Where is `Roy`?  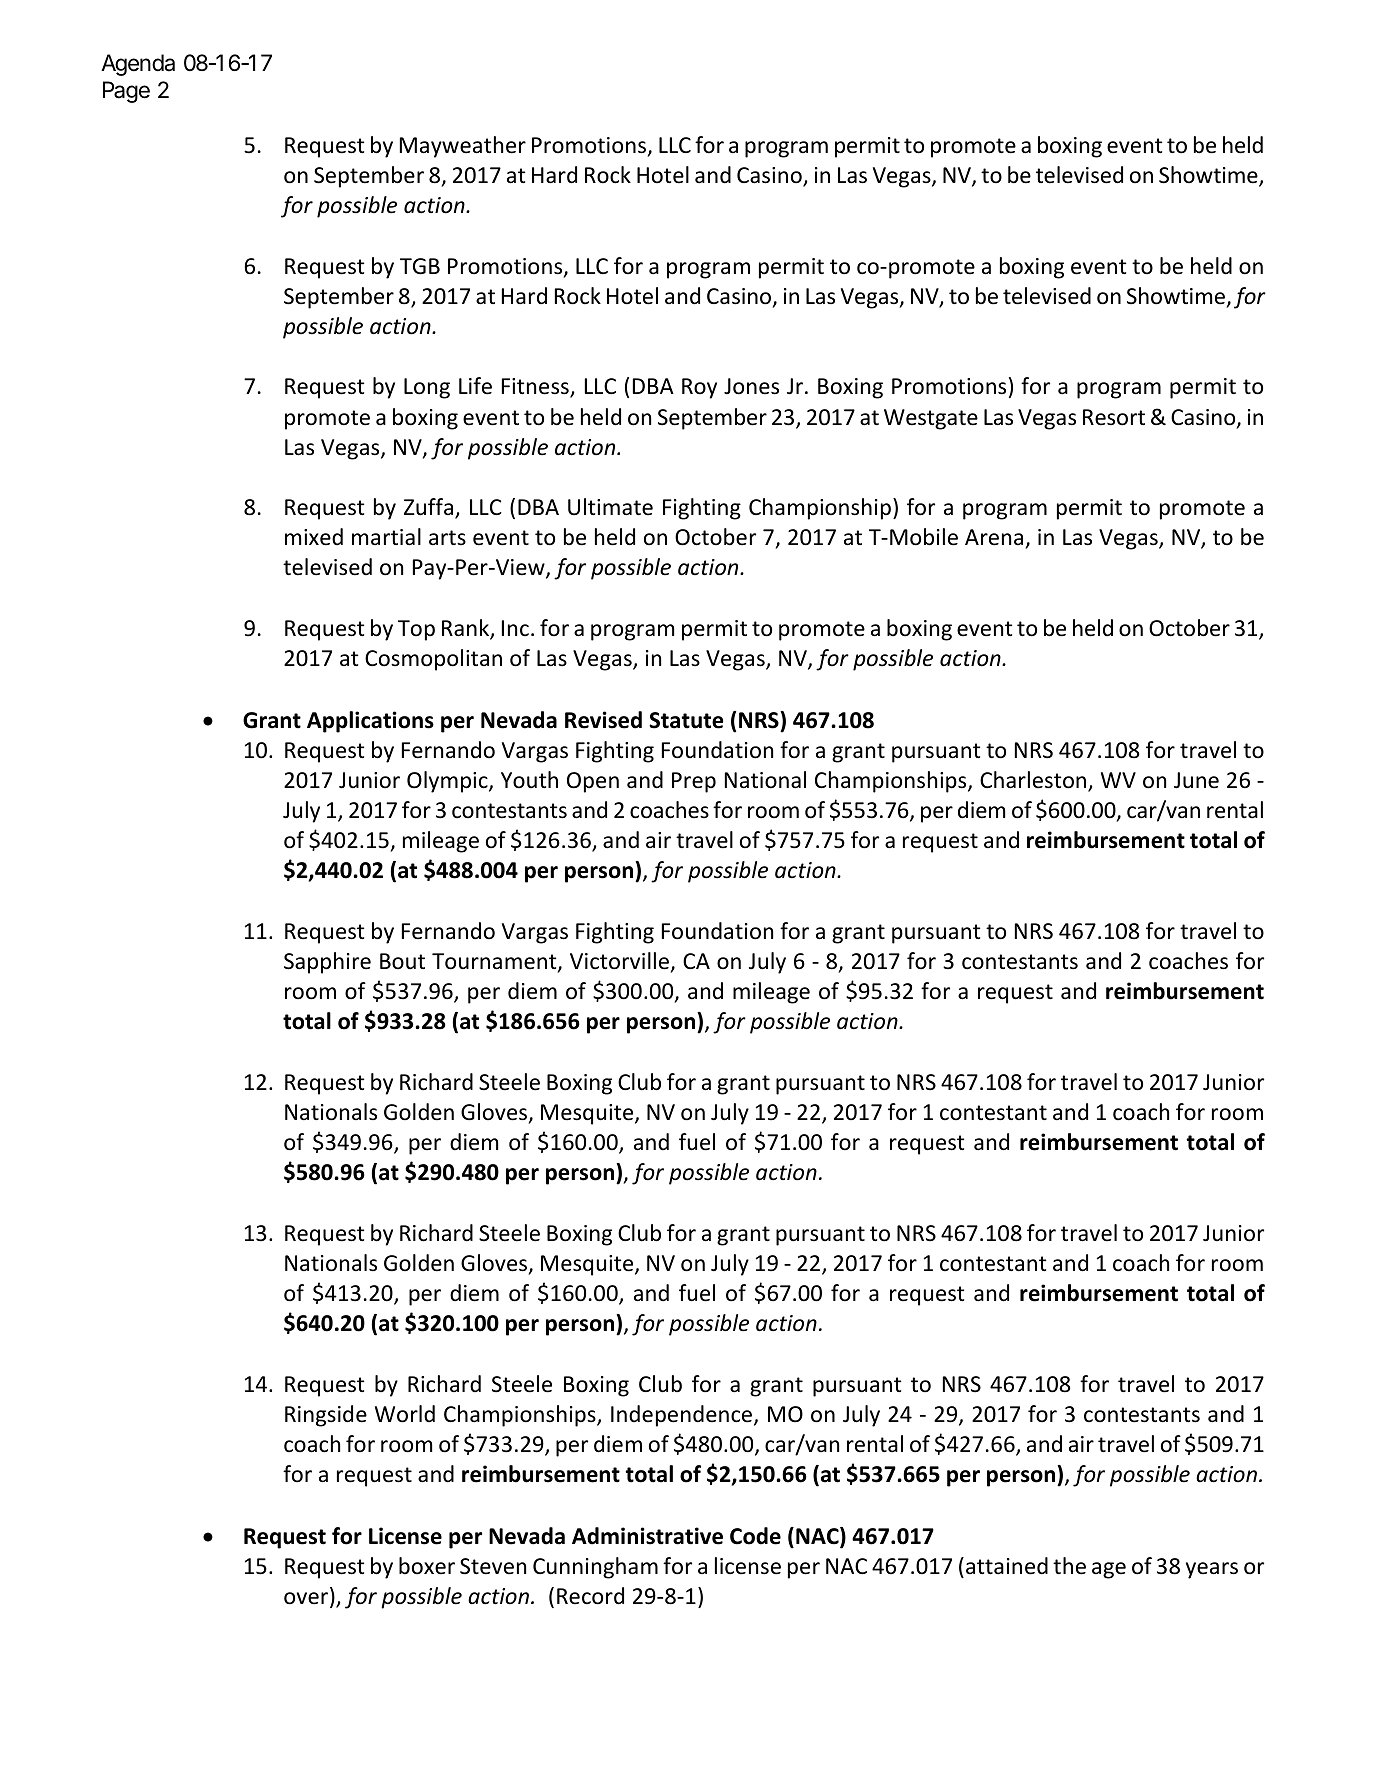 Roy is located at coordinates (699, 388).
